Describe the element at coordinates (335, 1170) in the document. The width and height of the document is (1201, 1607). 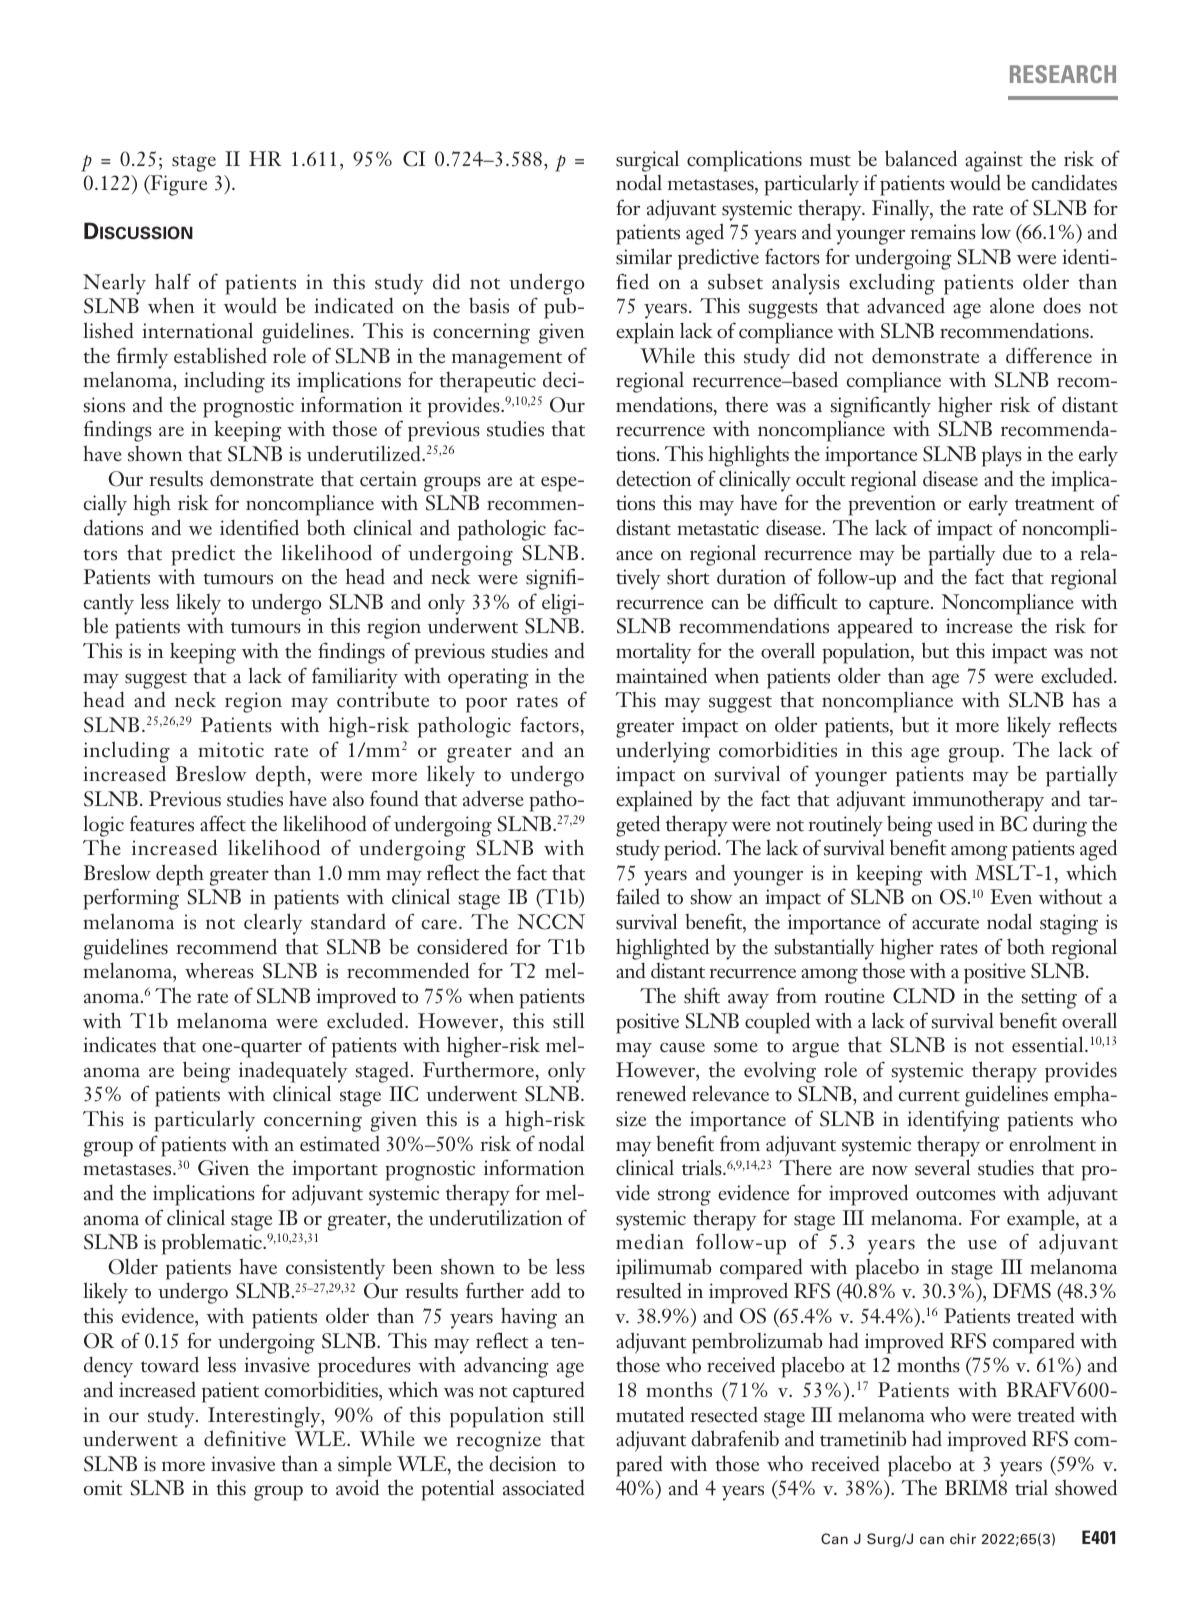
I see `important` at that location.
